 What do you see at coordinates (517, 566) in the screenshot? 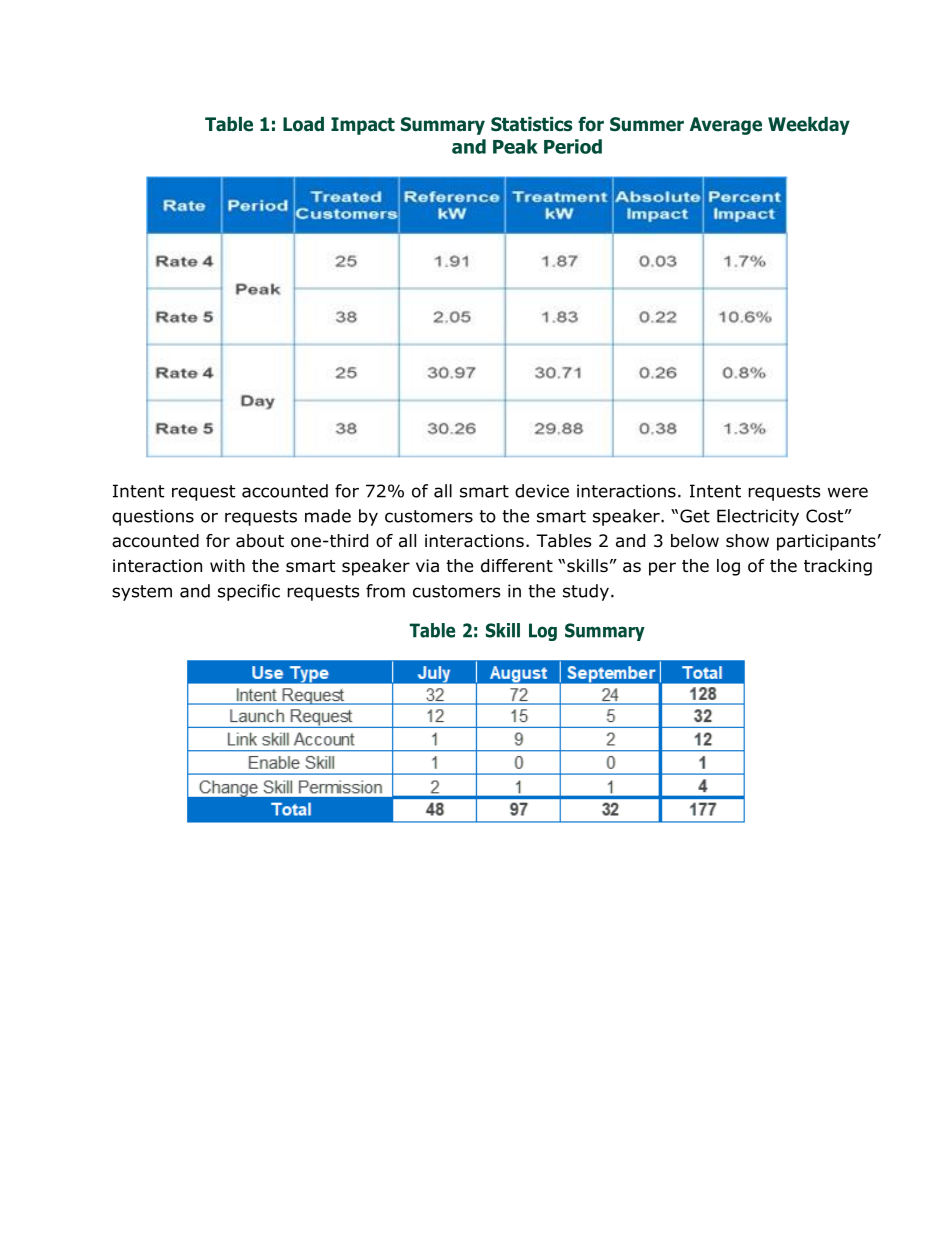
I see `different` at bounding box center [517, 566].
